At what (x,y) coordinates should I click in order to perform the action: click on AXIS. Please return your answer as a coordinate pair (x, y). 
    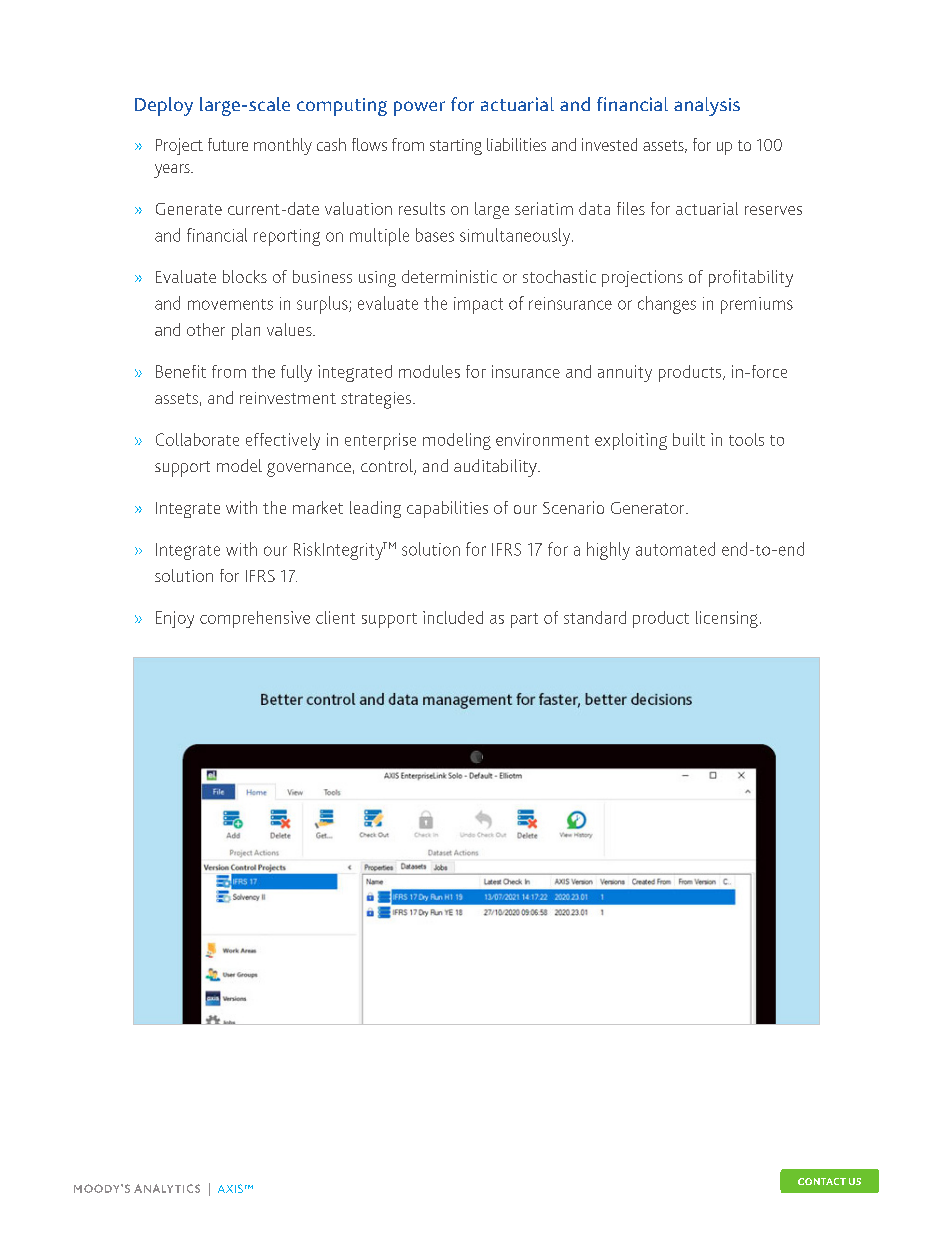
    Looking at the image, I should click on (230, 1188).
